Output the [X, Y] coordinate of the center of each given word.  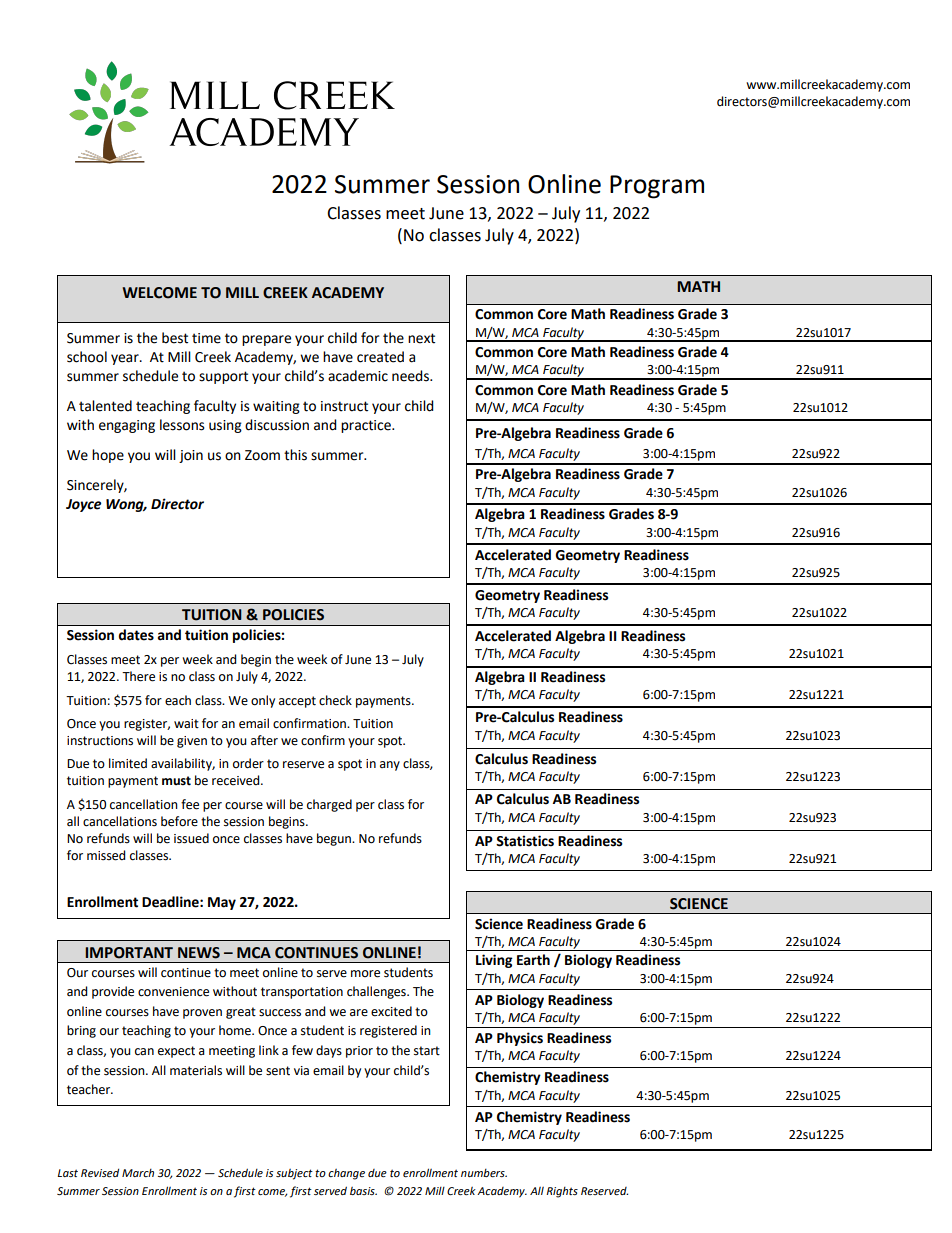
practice [367, 426]
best [175, 338]
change [346, 1174]
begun [335, 839]
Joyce [83, 505]
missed [106, 855]
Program [657, 187]
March [138, 1173]
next [421, 338]
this [295, 455]
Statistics [525, 841]
